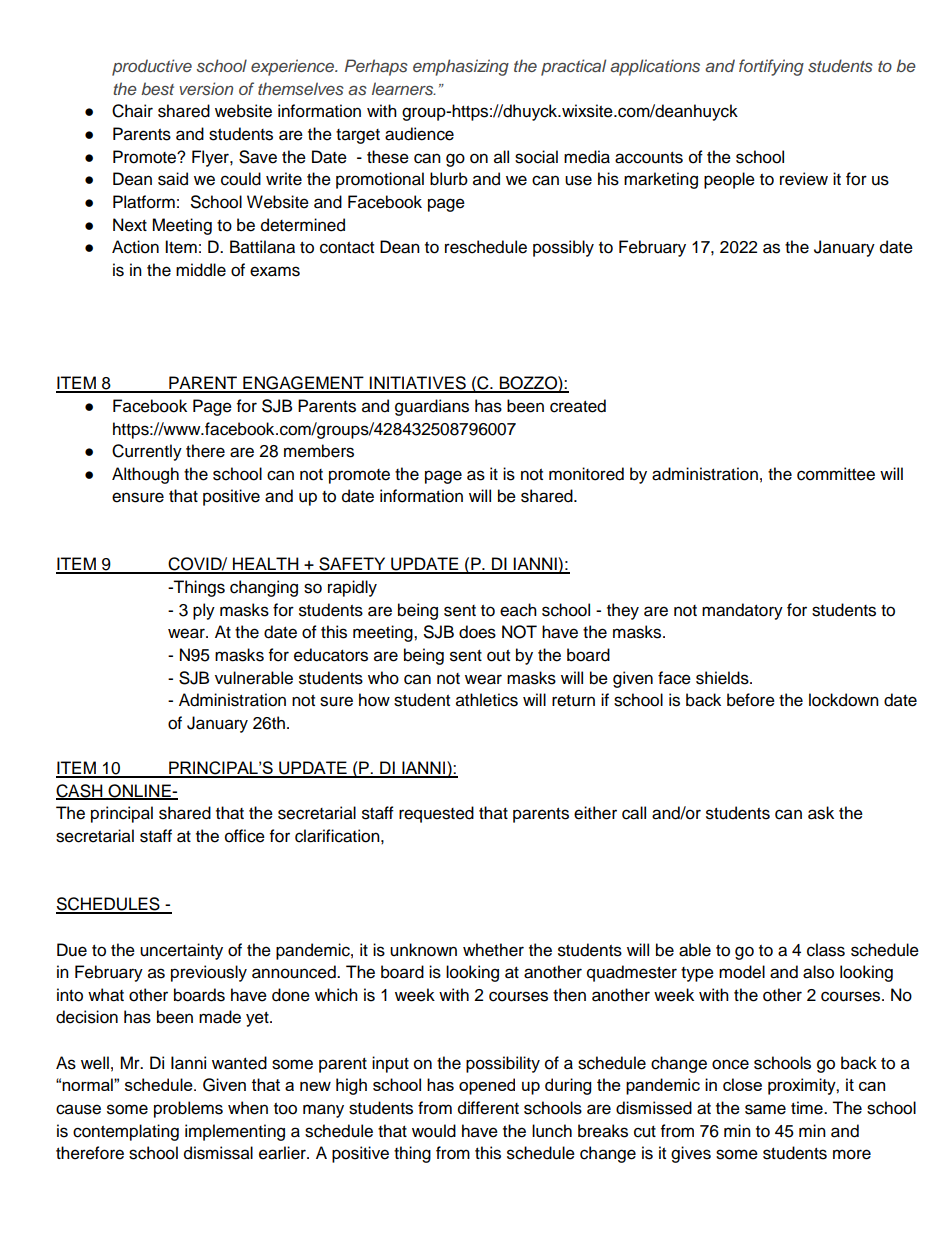 The height and width of the image is (1233, 952). I want to click on best, so click(157, 89).
